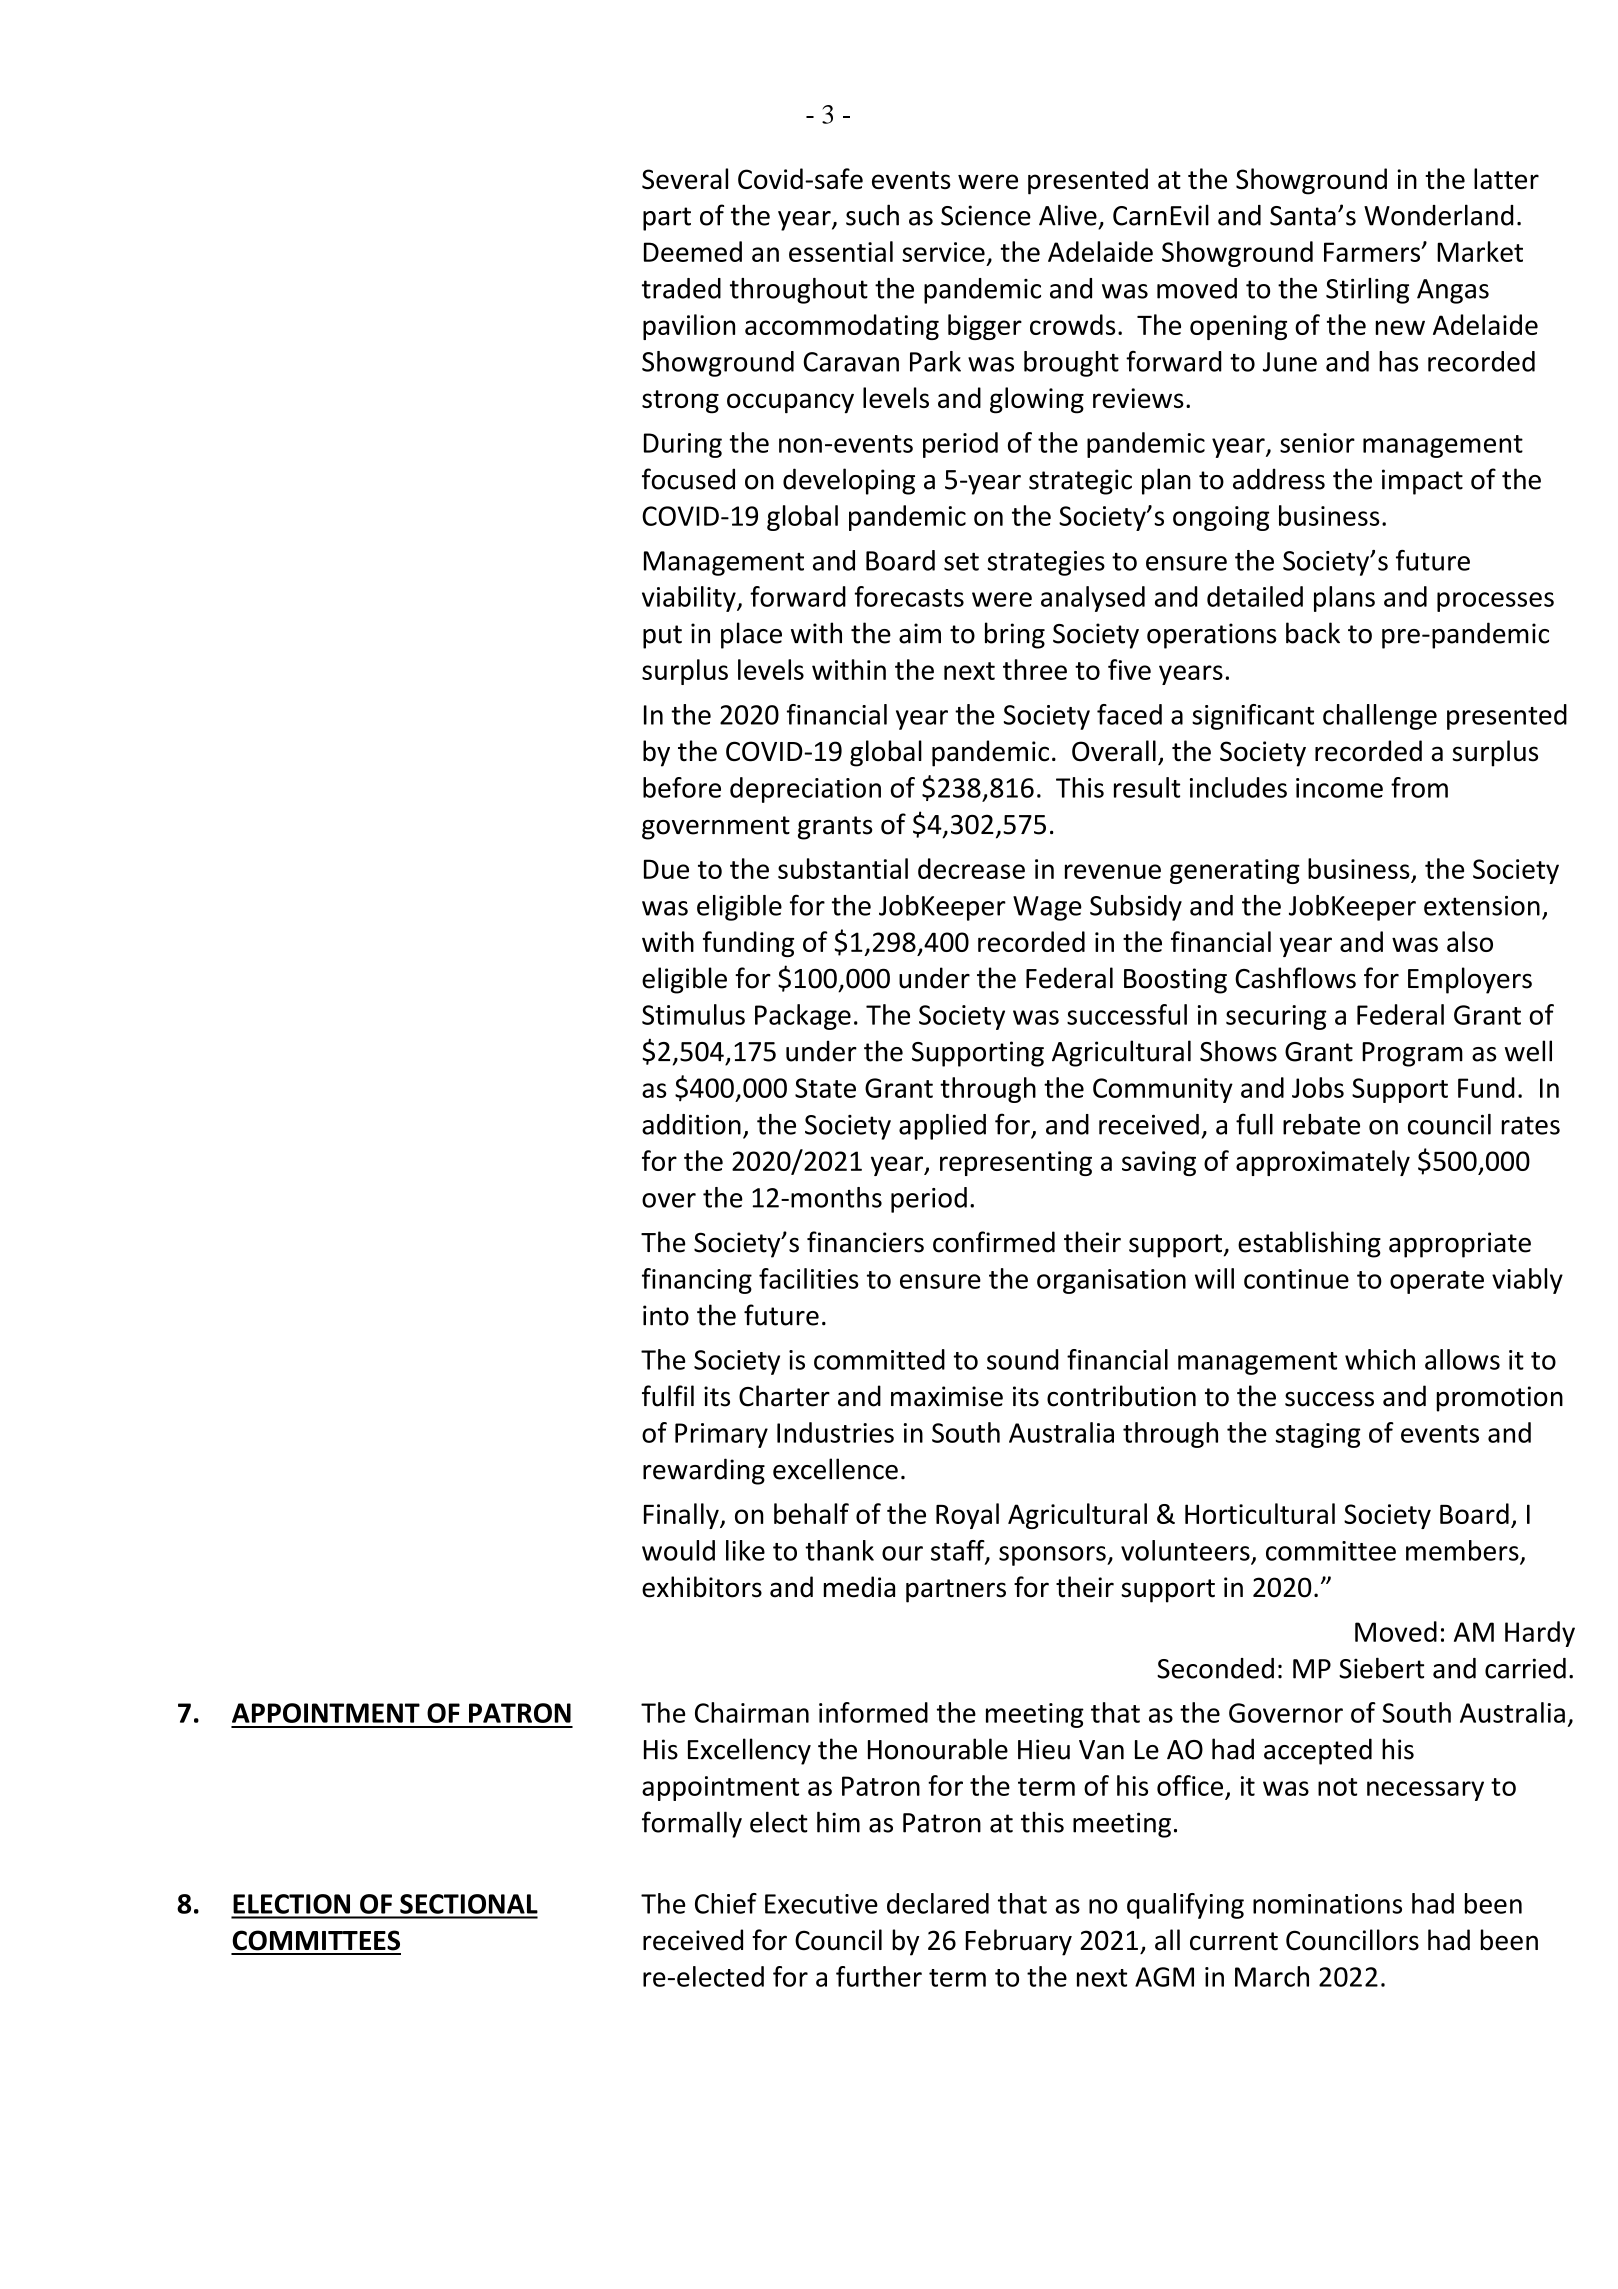 This screenshot has width=1618, height=2289. I want to click on Program, so click(1412, 1054).
